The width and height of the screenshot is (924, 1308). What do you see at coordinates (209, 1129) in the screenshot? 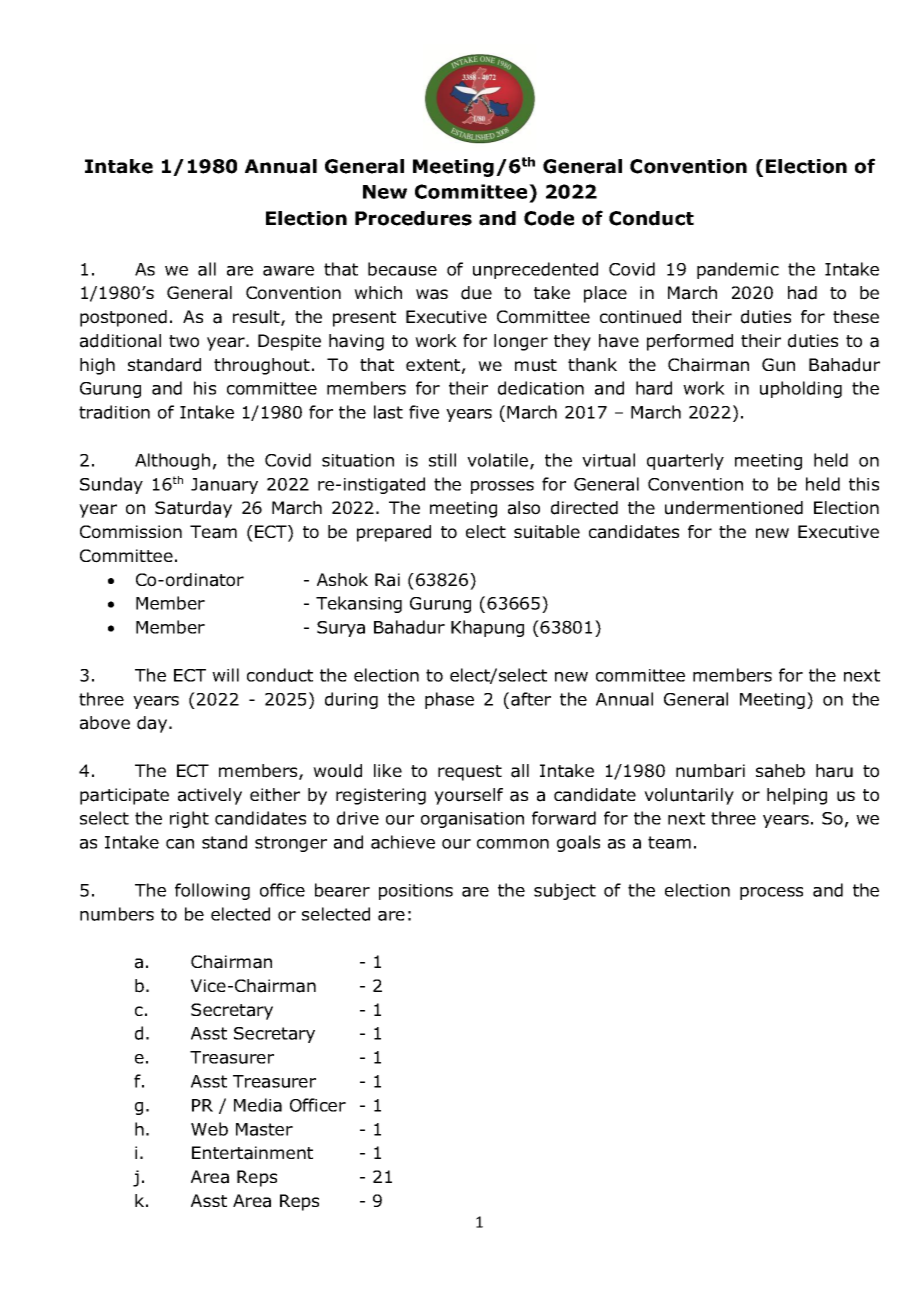
I see `Web` at bounding box center [209, 1129].
